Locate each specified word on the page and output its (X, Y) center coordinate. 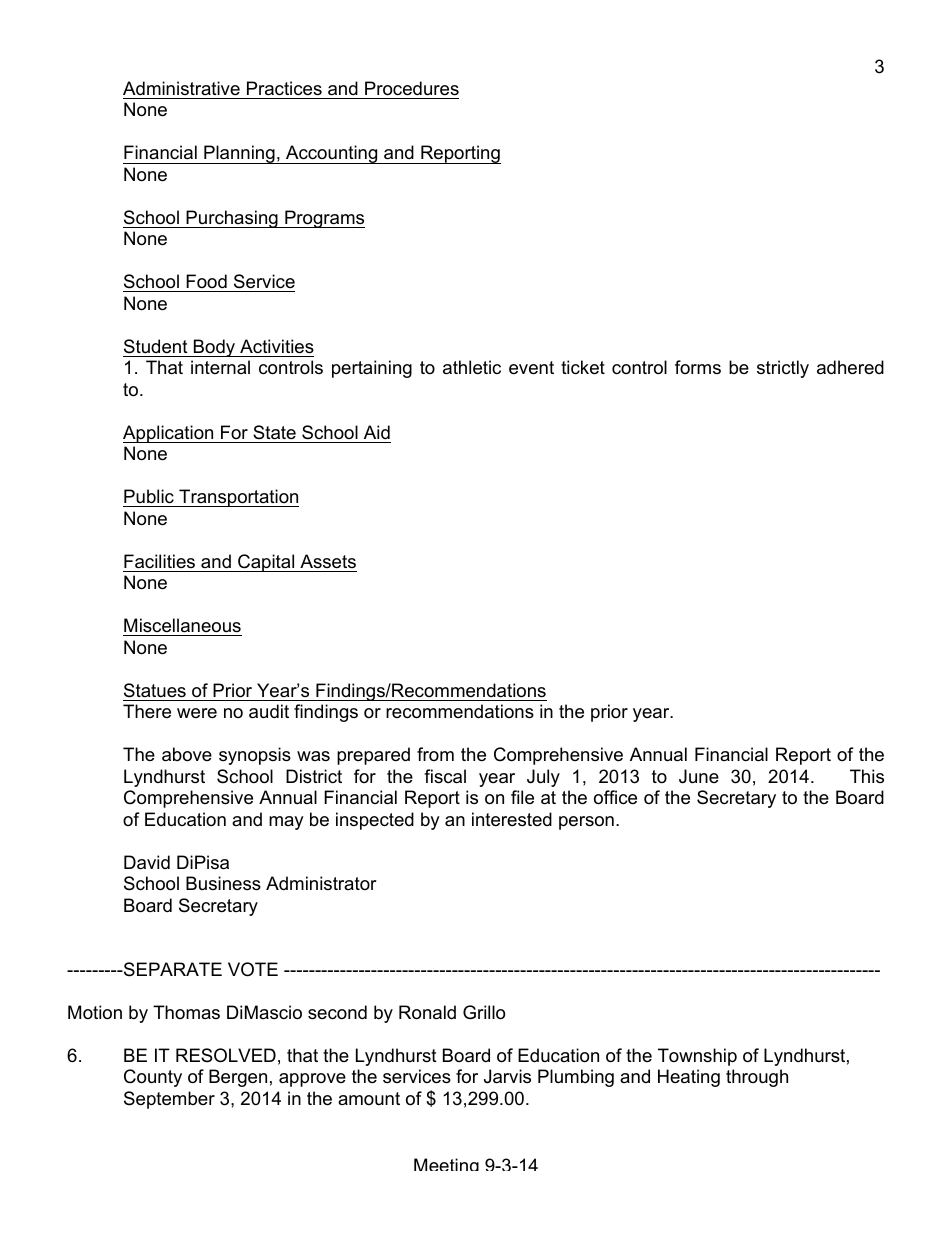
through (757, 1078)
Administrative (181, 88)
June (699, 776)
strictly (783, 369)
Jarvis (507, 1076)
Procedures (412, 88)
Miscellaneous (182, 625)
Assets (328, 561)
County (153, 1078)
